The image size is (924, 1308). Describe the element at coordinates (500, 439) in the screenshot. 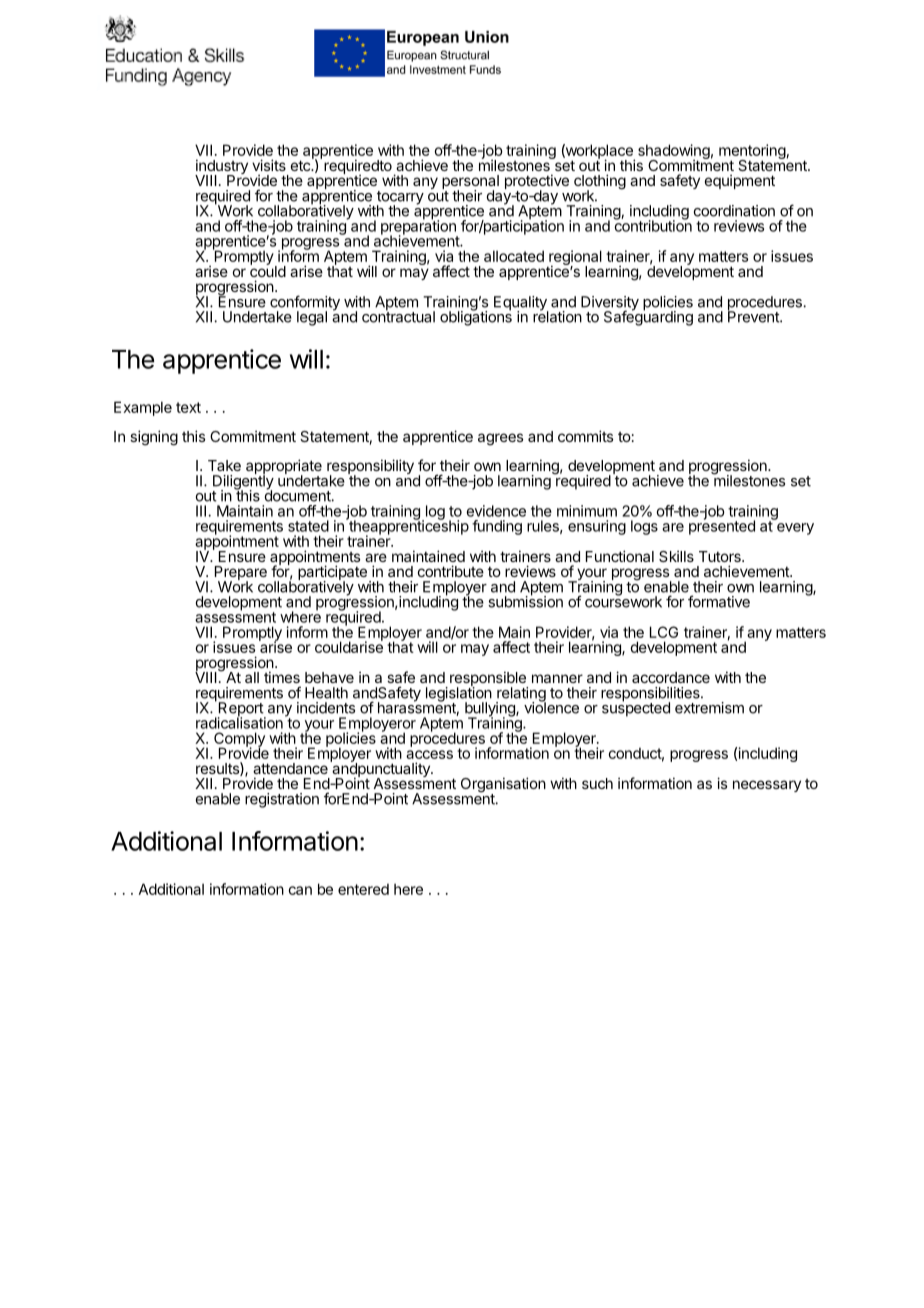

I see `agrees` at that location.
